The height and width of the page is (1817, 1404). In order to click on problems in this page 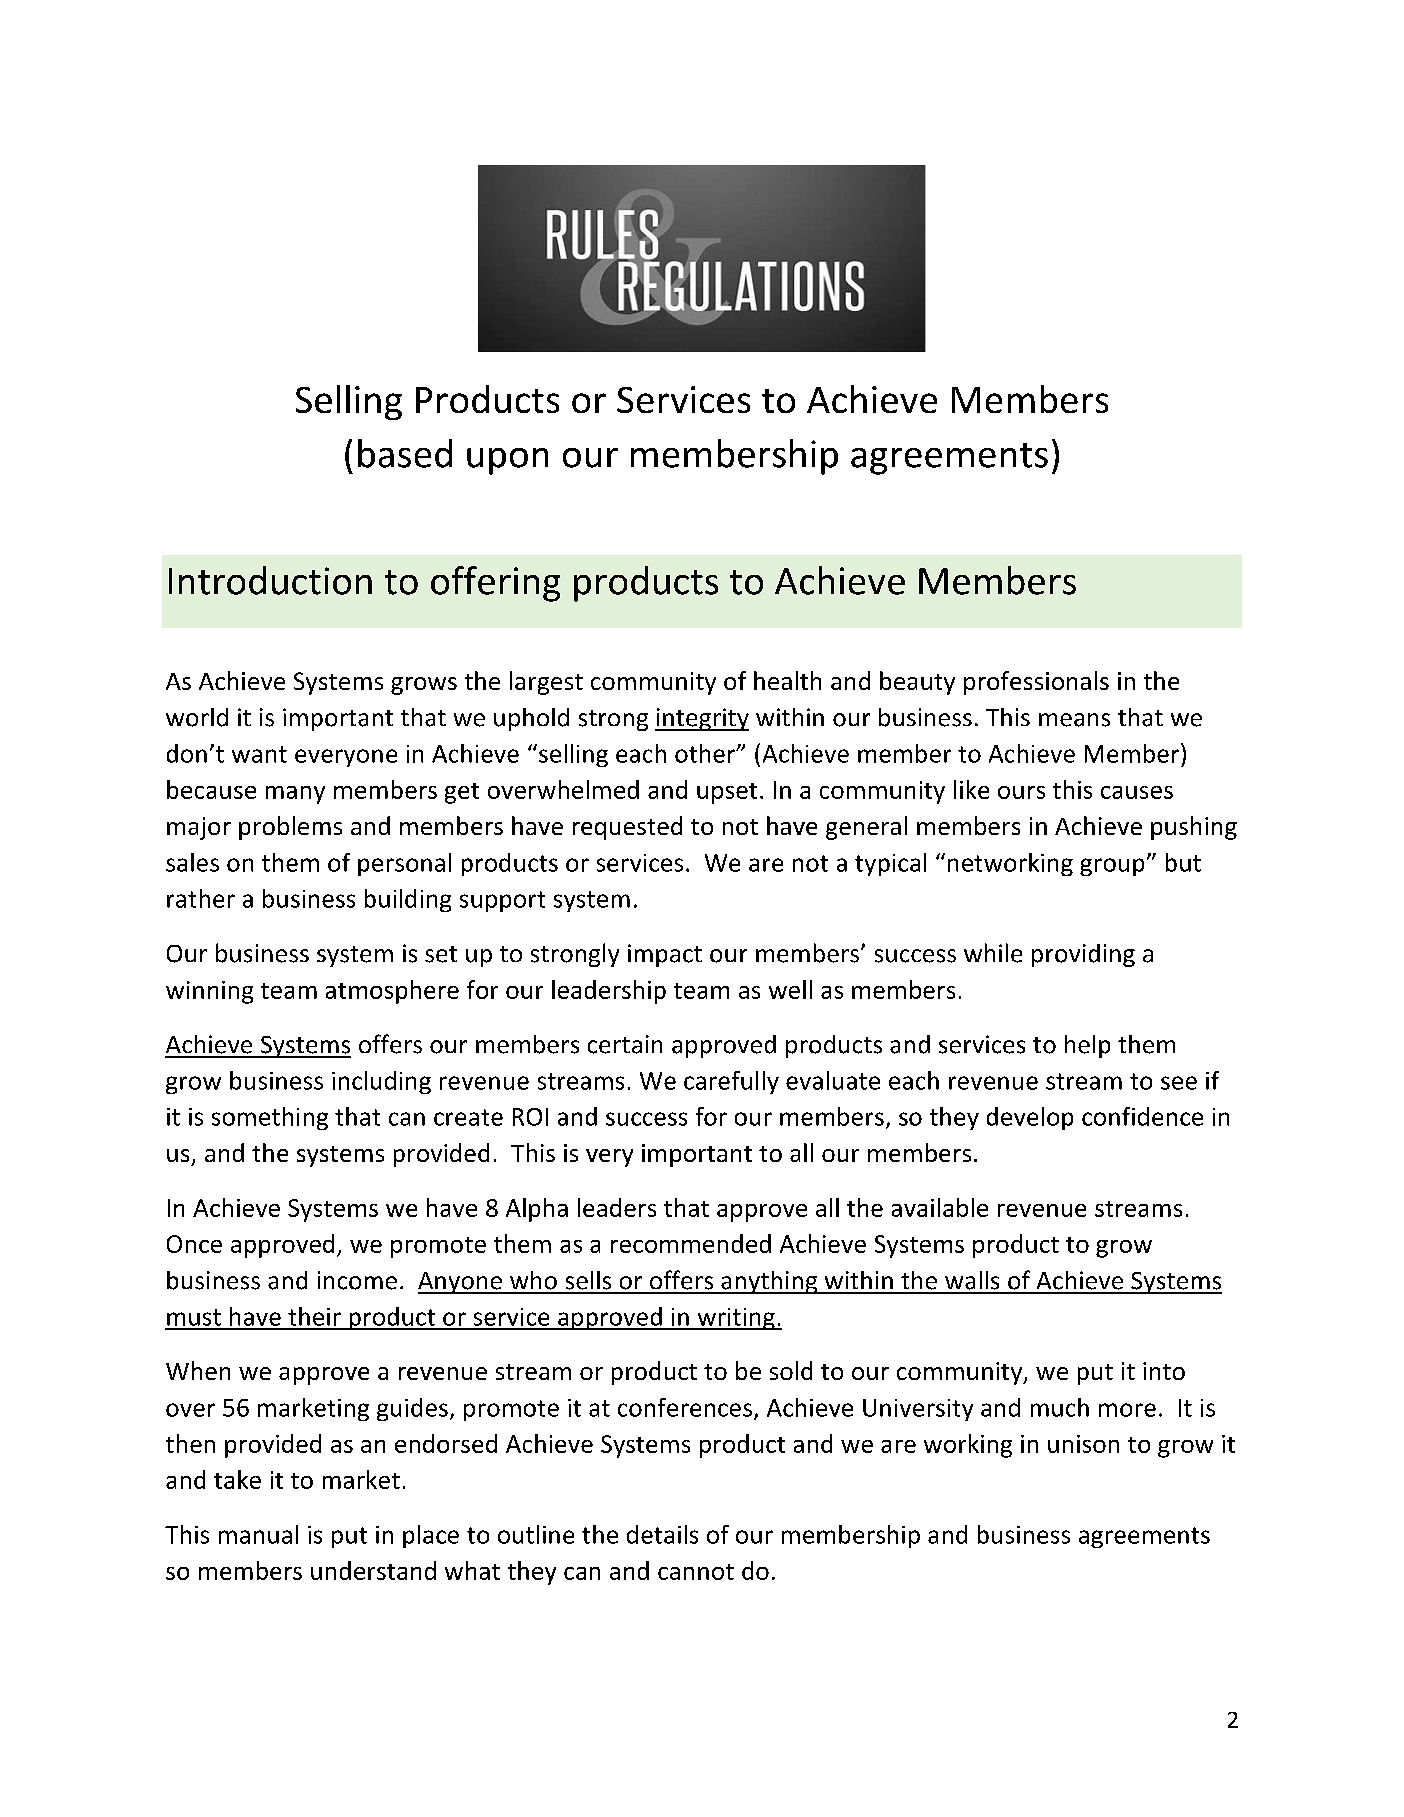, I will do `click(290, 828)`.
